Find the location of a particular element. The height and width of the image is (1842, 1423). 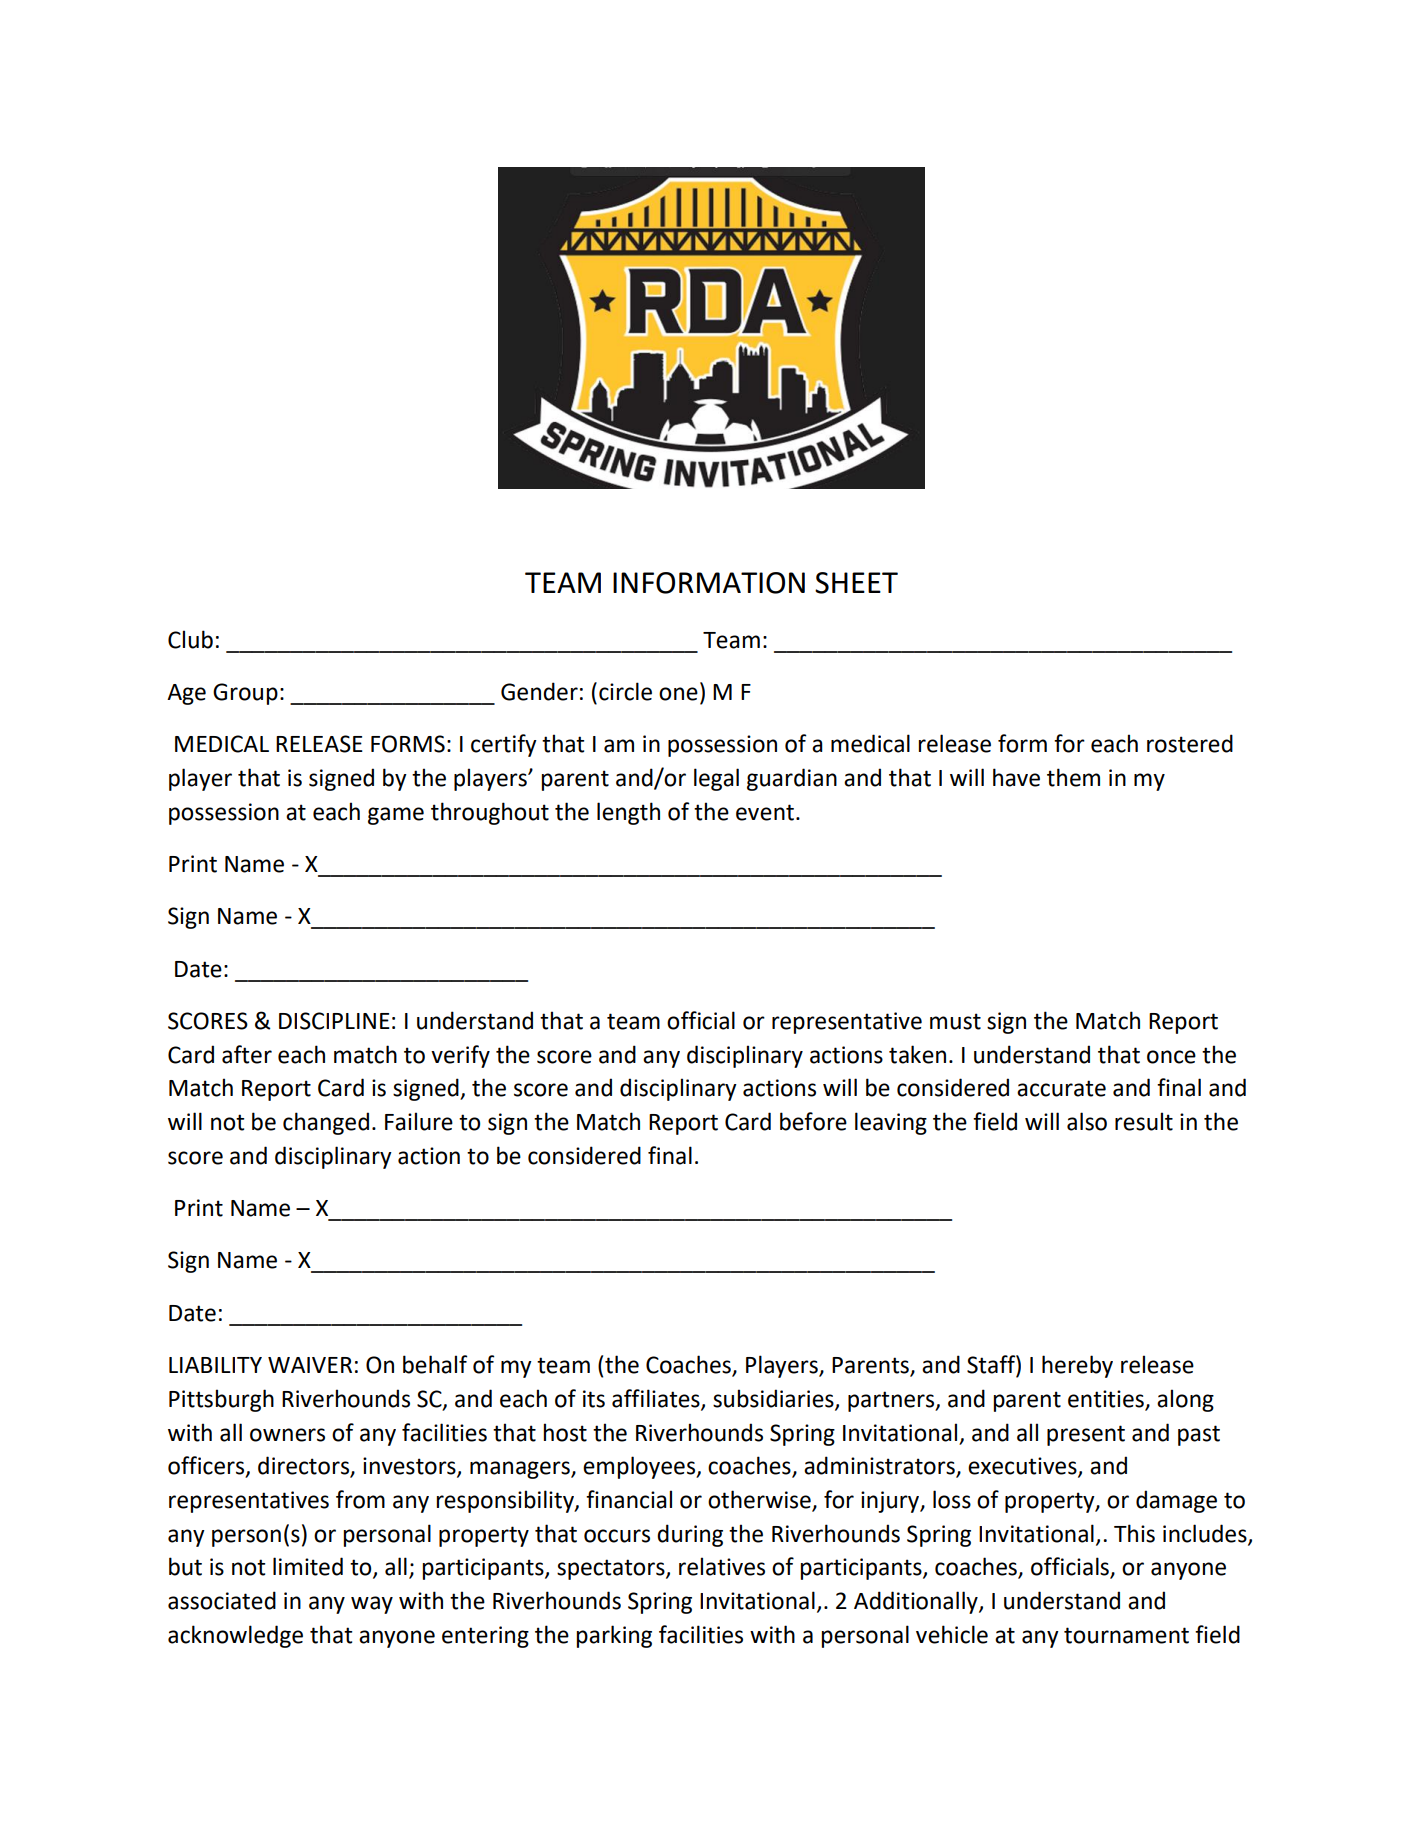

them is located at coordinates (1073, 777).
